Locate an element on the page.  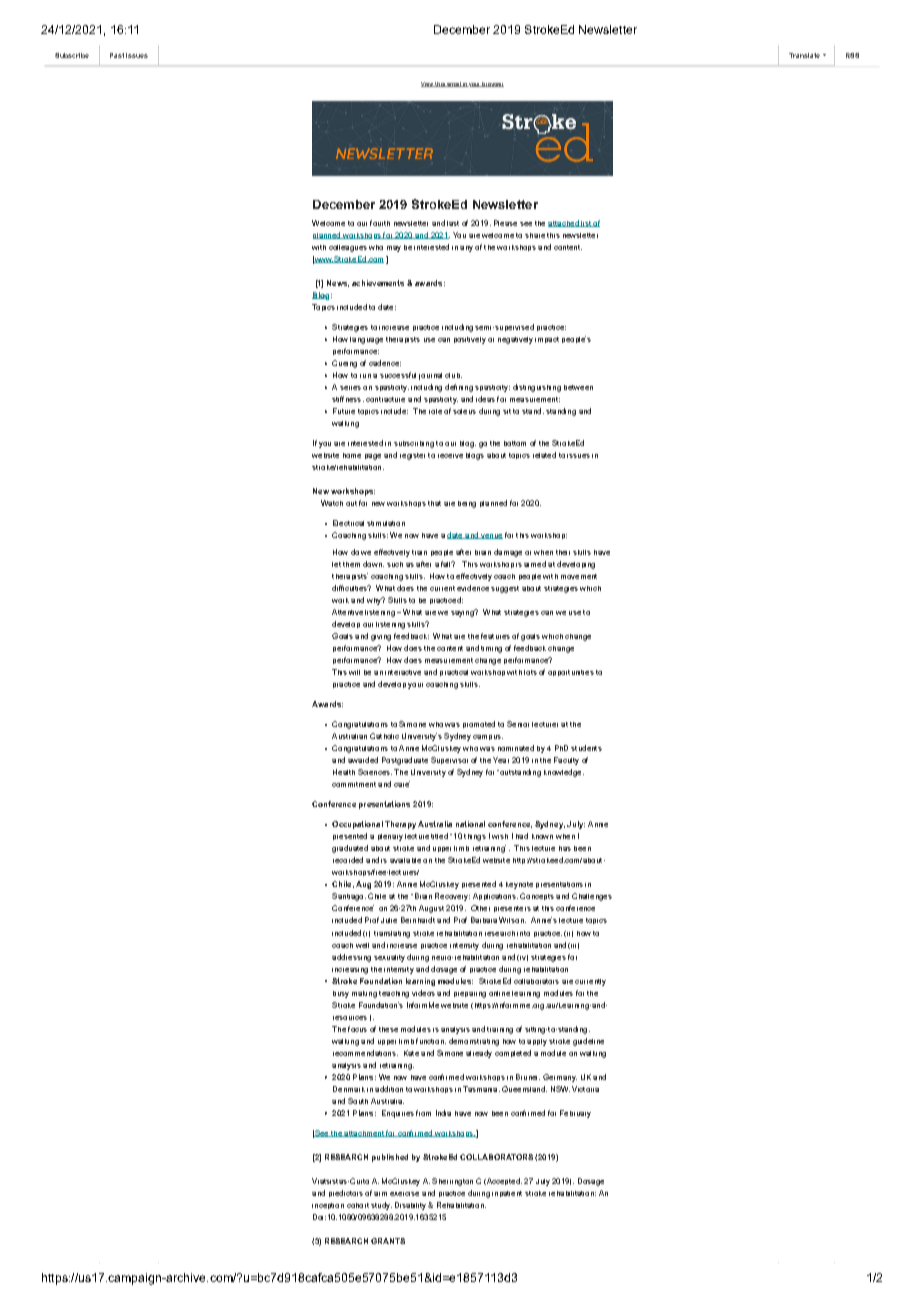
Health is located at coordinates (344, 772).
